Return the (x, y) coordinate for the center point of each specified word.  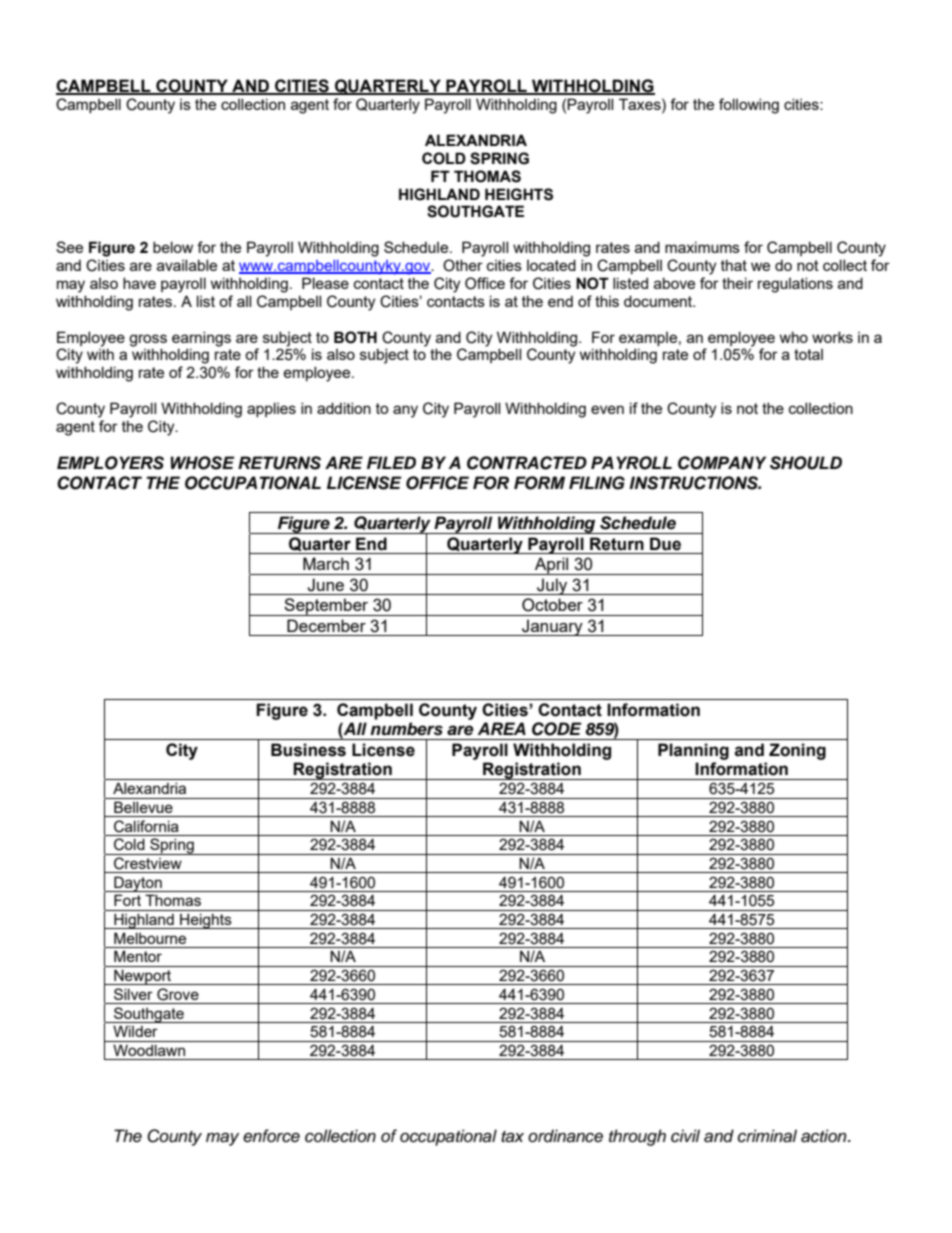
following (749, 106)
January (552, 627)
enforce (271, 1136)
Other (463, 265)
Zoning (797, 751)
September (327, 607)
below (173, 247)
